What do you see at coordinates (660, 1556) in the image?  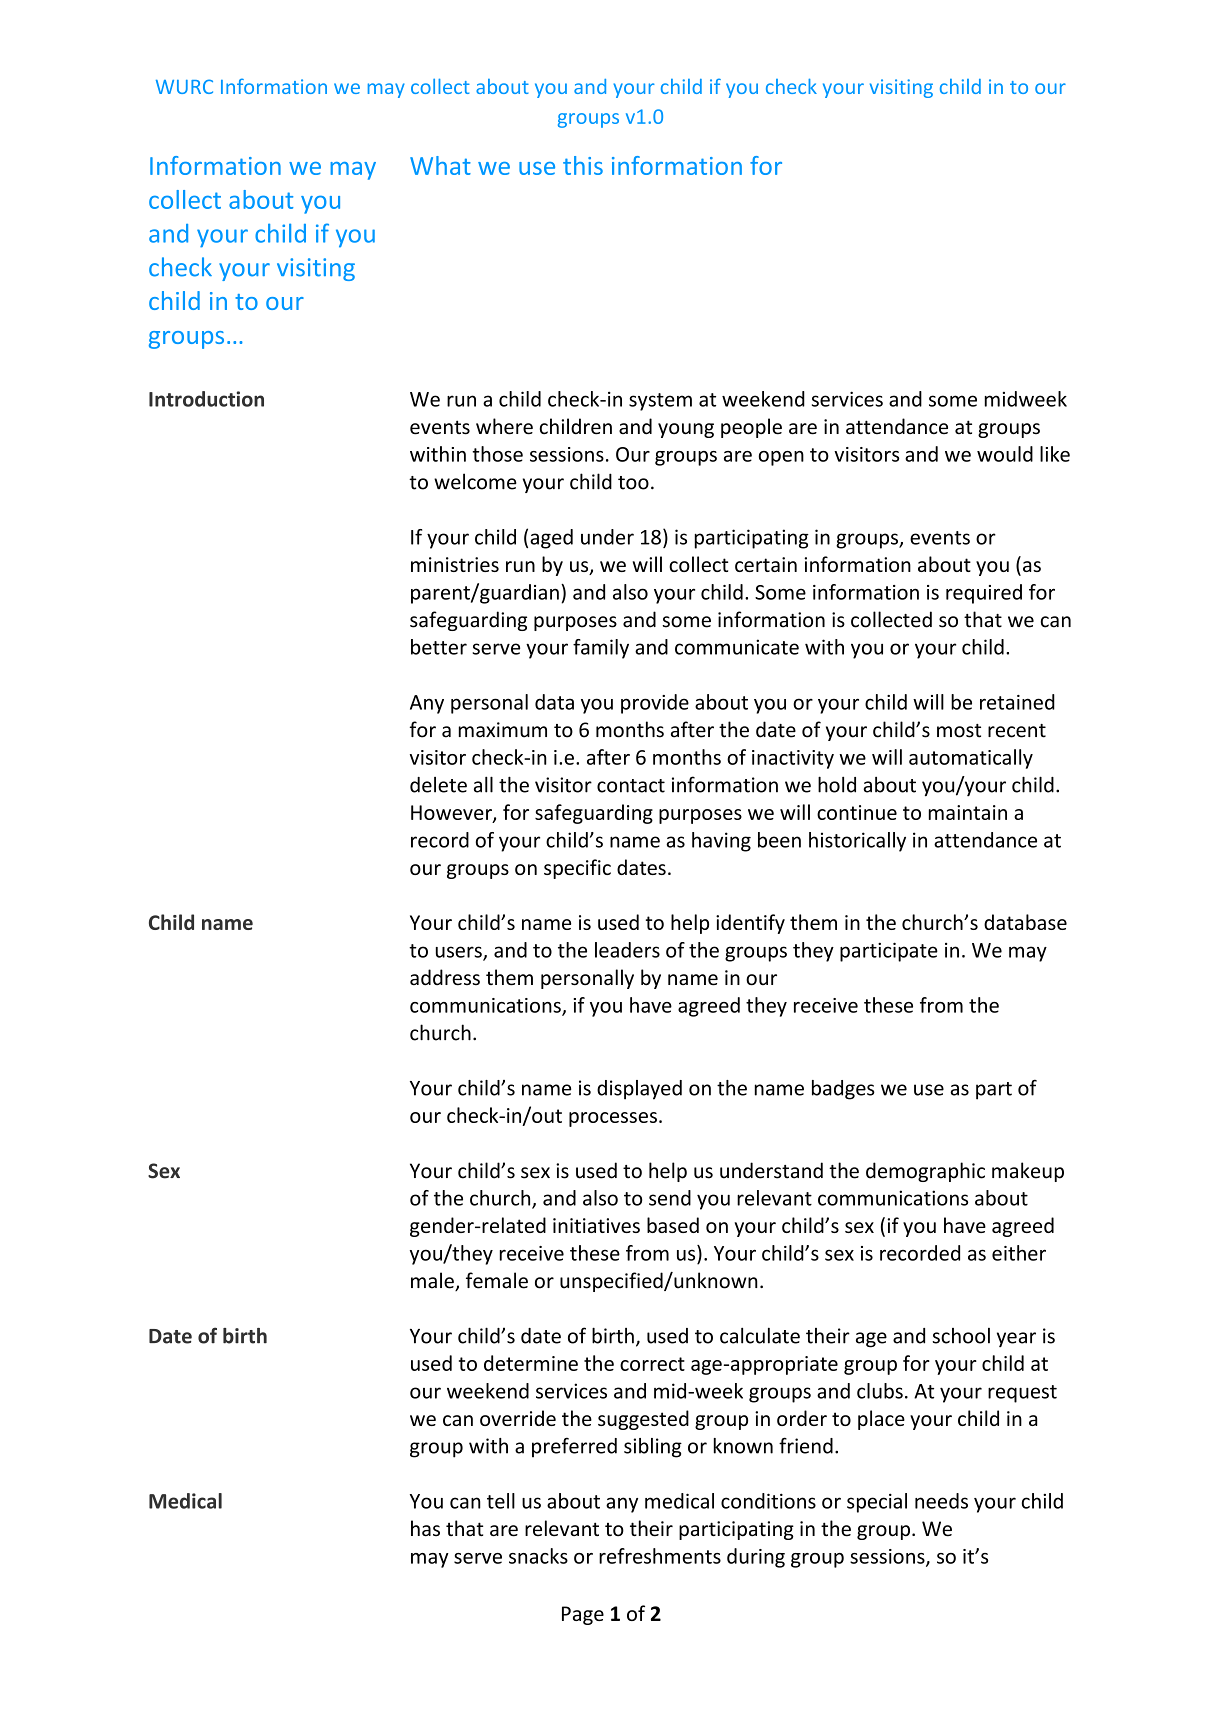 I see `refreshments` at bounding box center [660, 1556].
